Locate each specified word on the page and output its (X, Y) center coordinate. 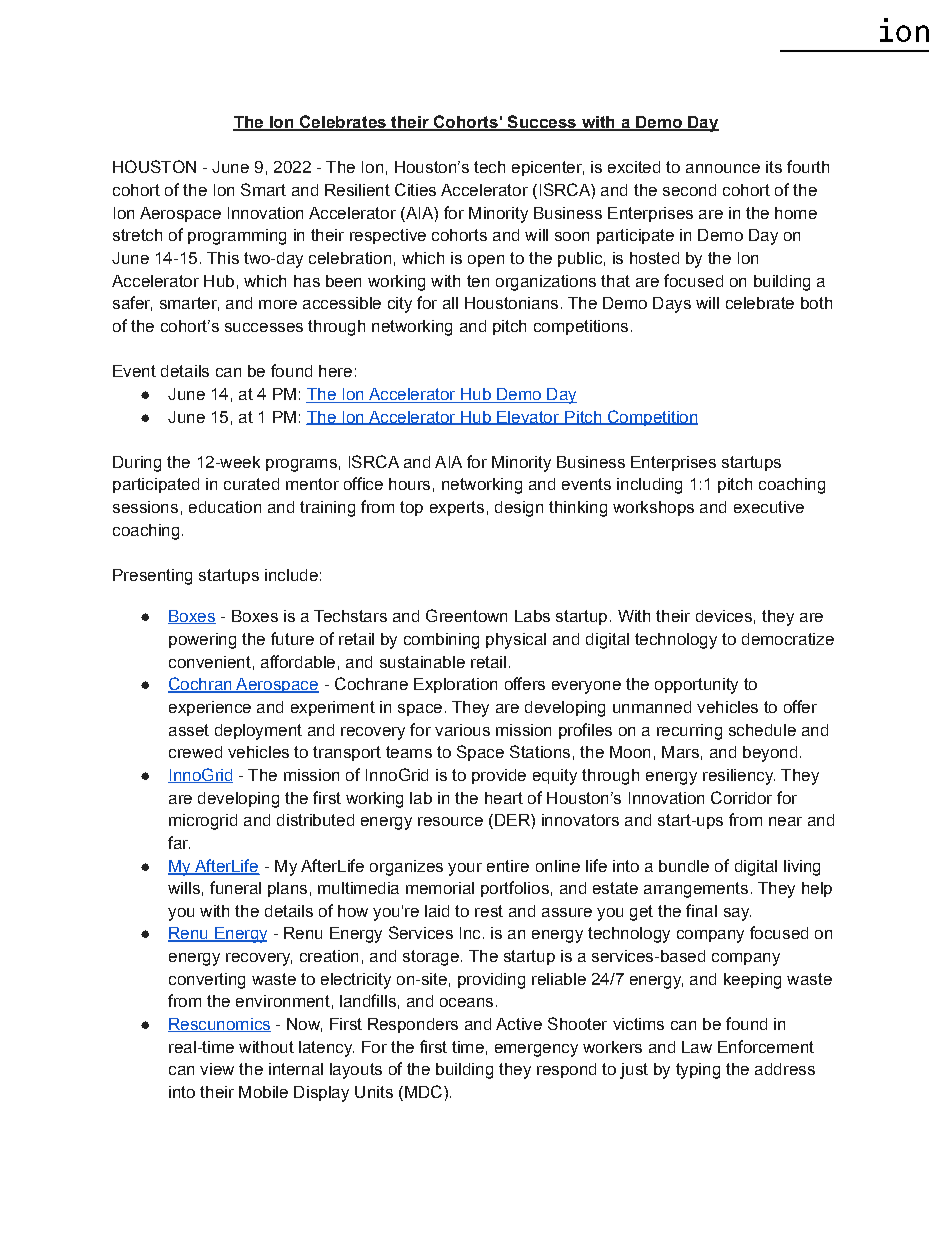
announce (723, 168)
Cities (415, 189)
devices (724, 616)
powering (202, 641)
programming (237, 237)
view (217, 1069)
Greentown (466, 615)
